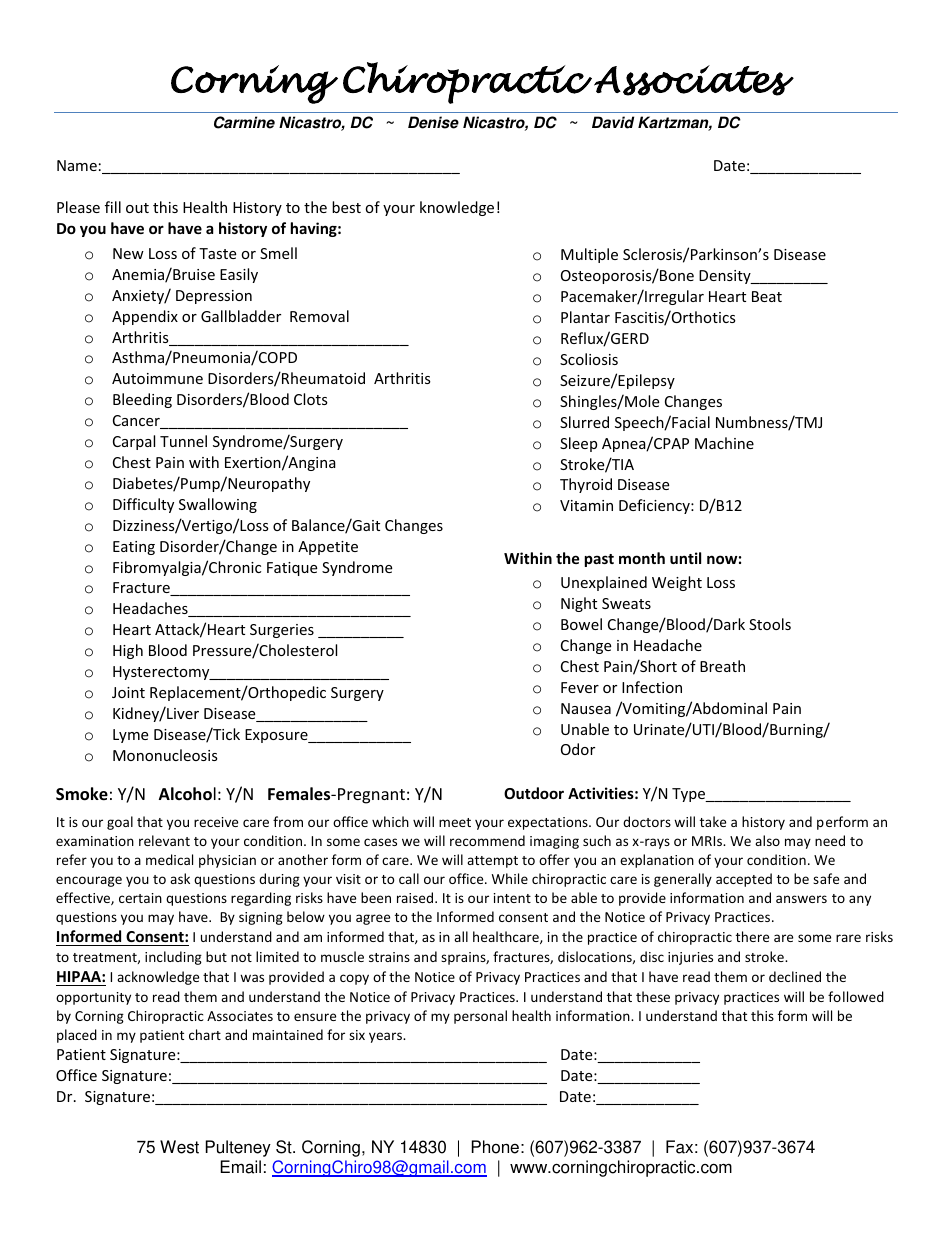  Describe the element at coordinates (613, 122) in the screenshot. I see `David` at that location.
